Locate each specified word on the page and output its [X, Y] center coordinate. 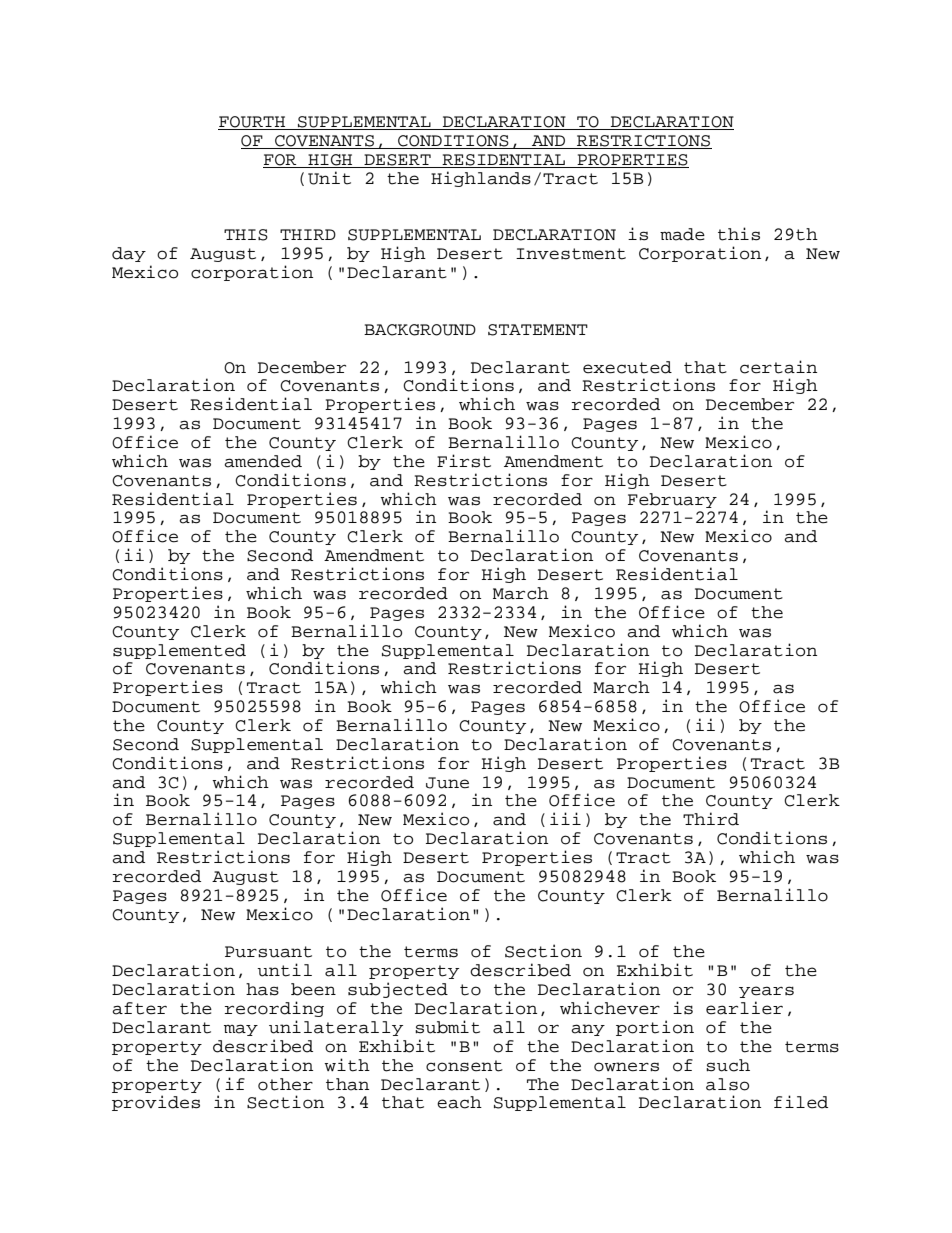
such [728, 1065]
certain [778, 367]
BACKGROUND [420, 330]
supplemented [179, 651]
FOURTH [253, 123]
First [464, 461]
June [447, 783]
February [672, 500]
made [682, 234]
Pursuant [268, 952]
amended [263, 461]
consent [464, 1066]
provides [156, 1103]
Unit [329, 178]
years [766, 992]
